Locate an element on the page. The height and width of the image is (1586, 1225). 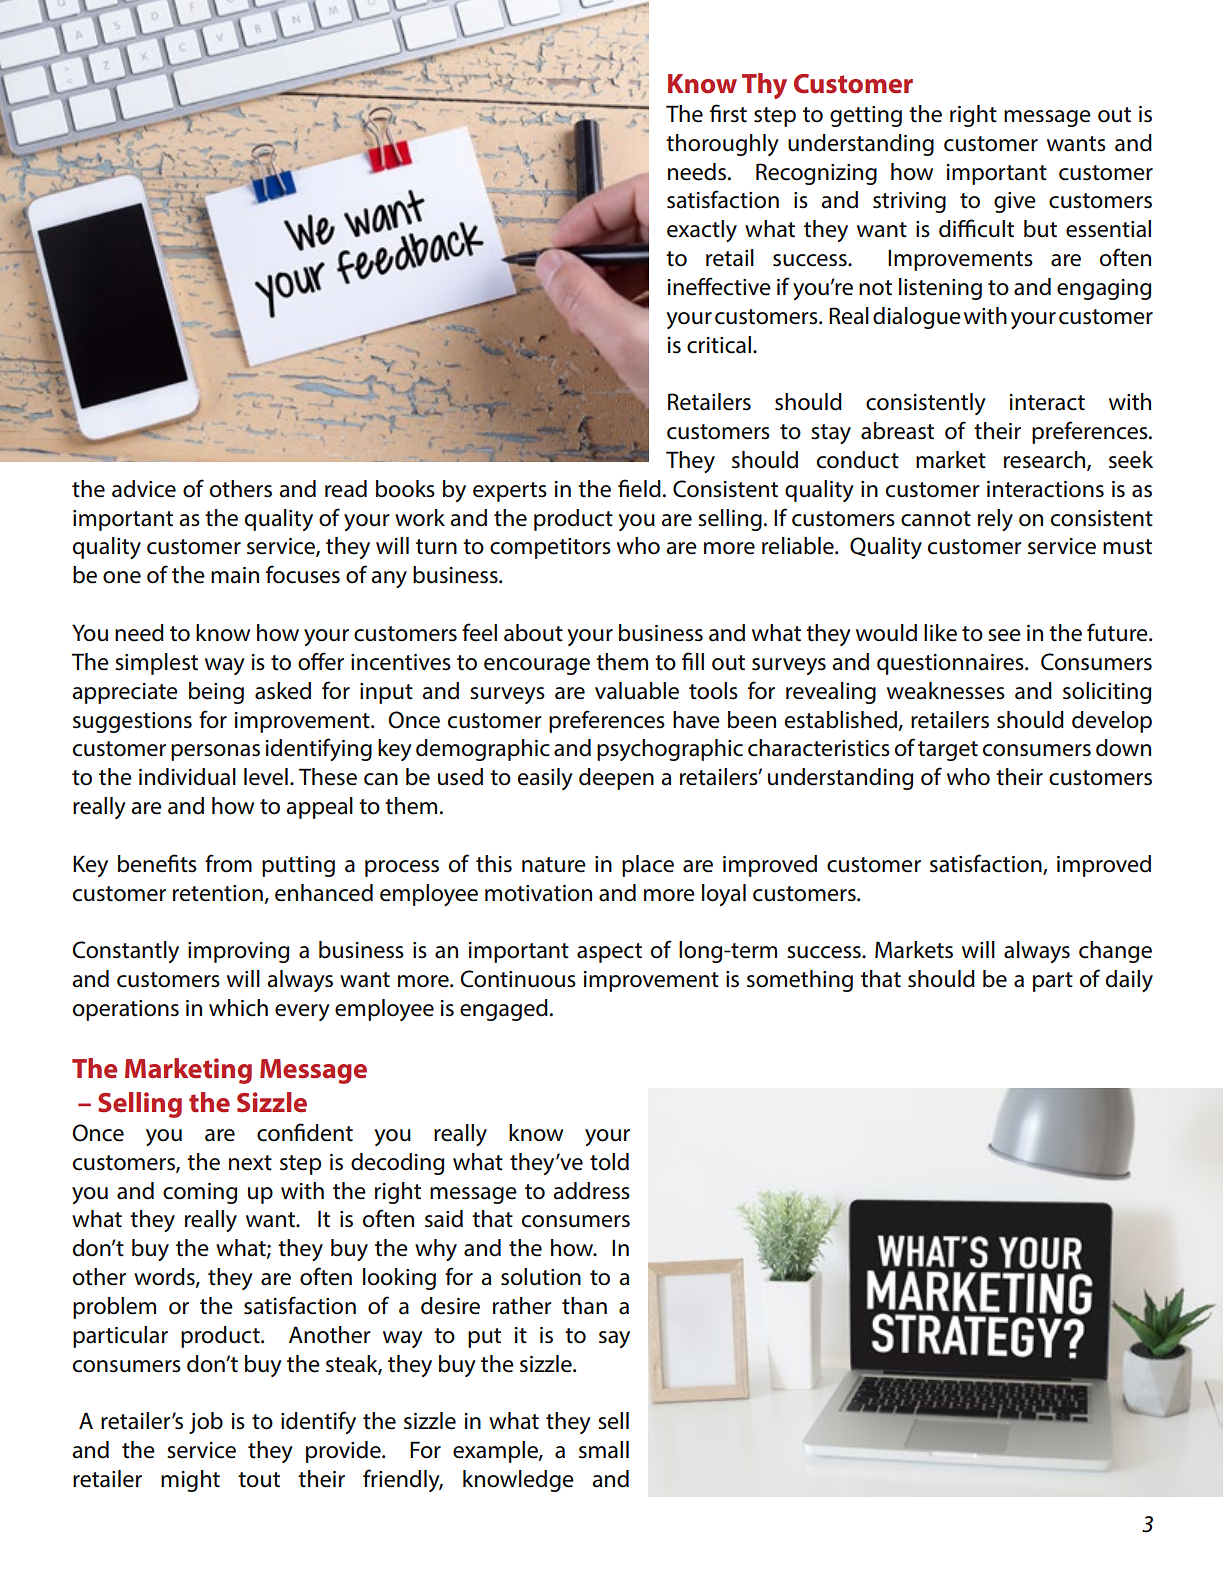
small is located at coordinates (604, 1450).
